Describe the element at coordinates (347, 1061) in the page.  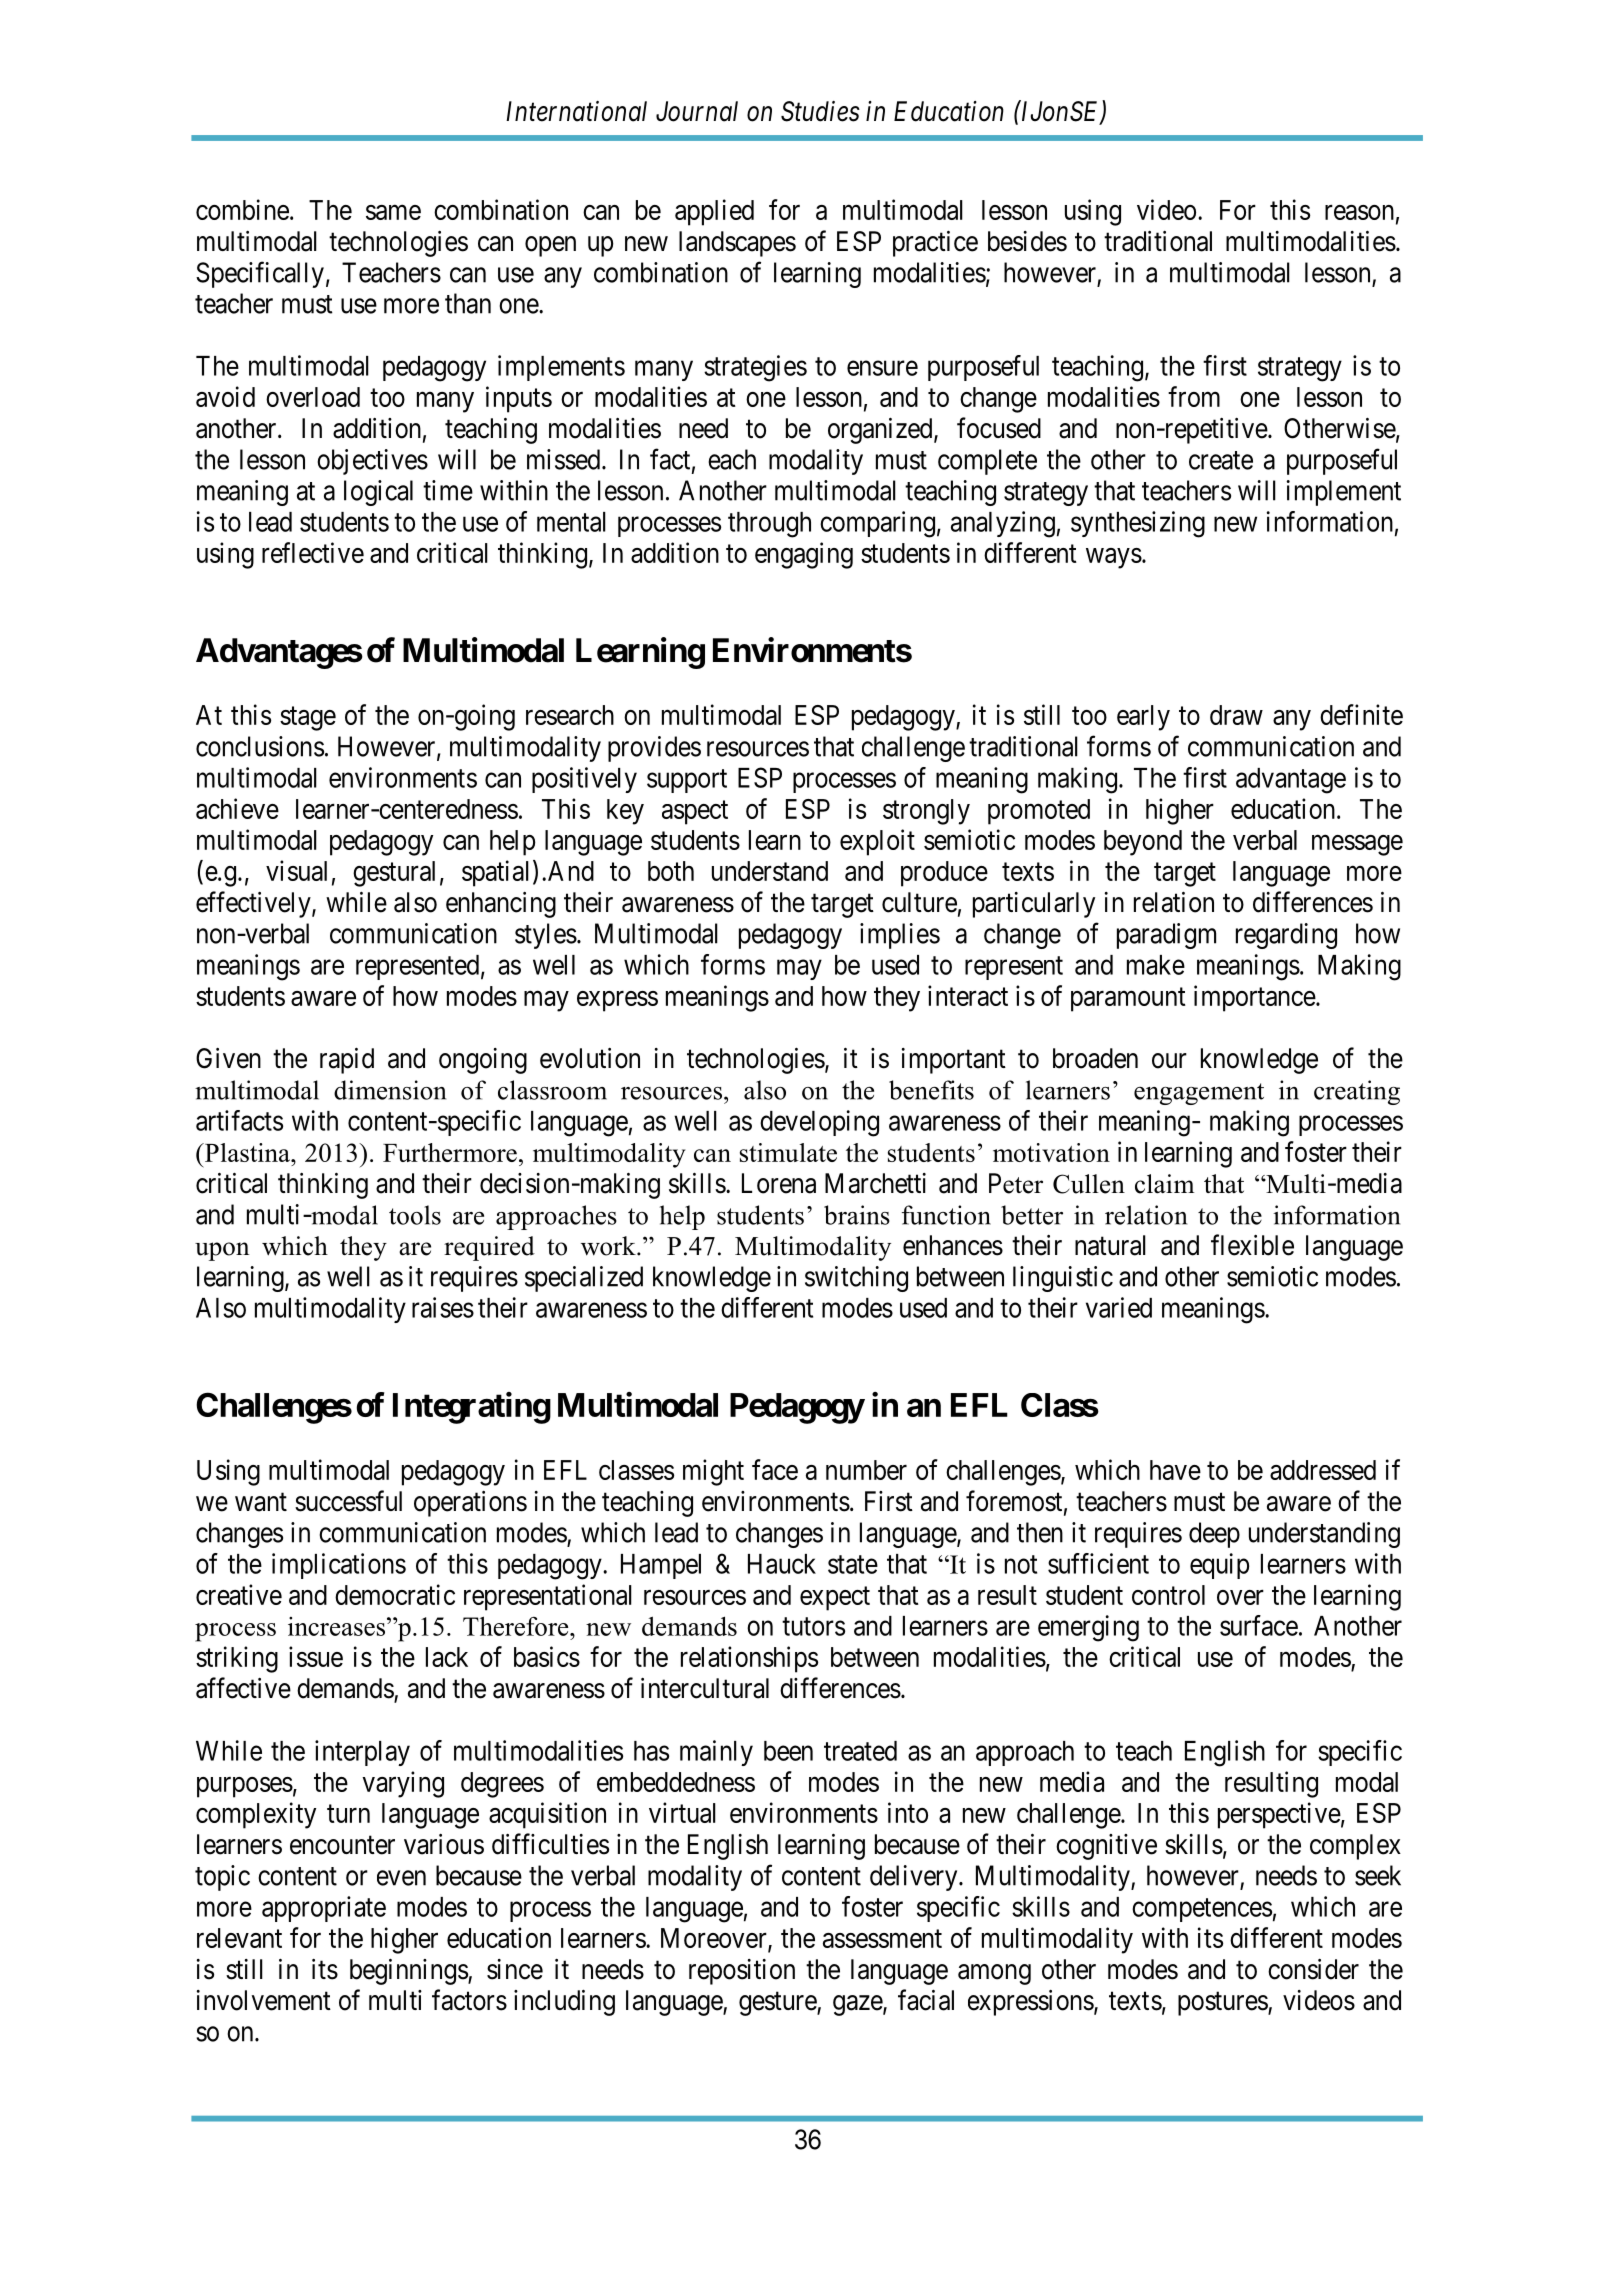
I see `rapid` at that location.
